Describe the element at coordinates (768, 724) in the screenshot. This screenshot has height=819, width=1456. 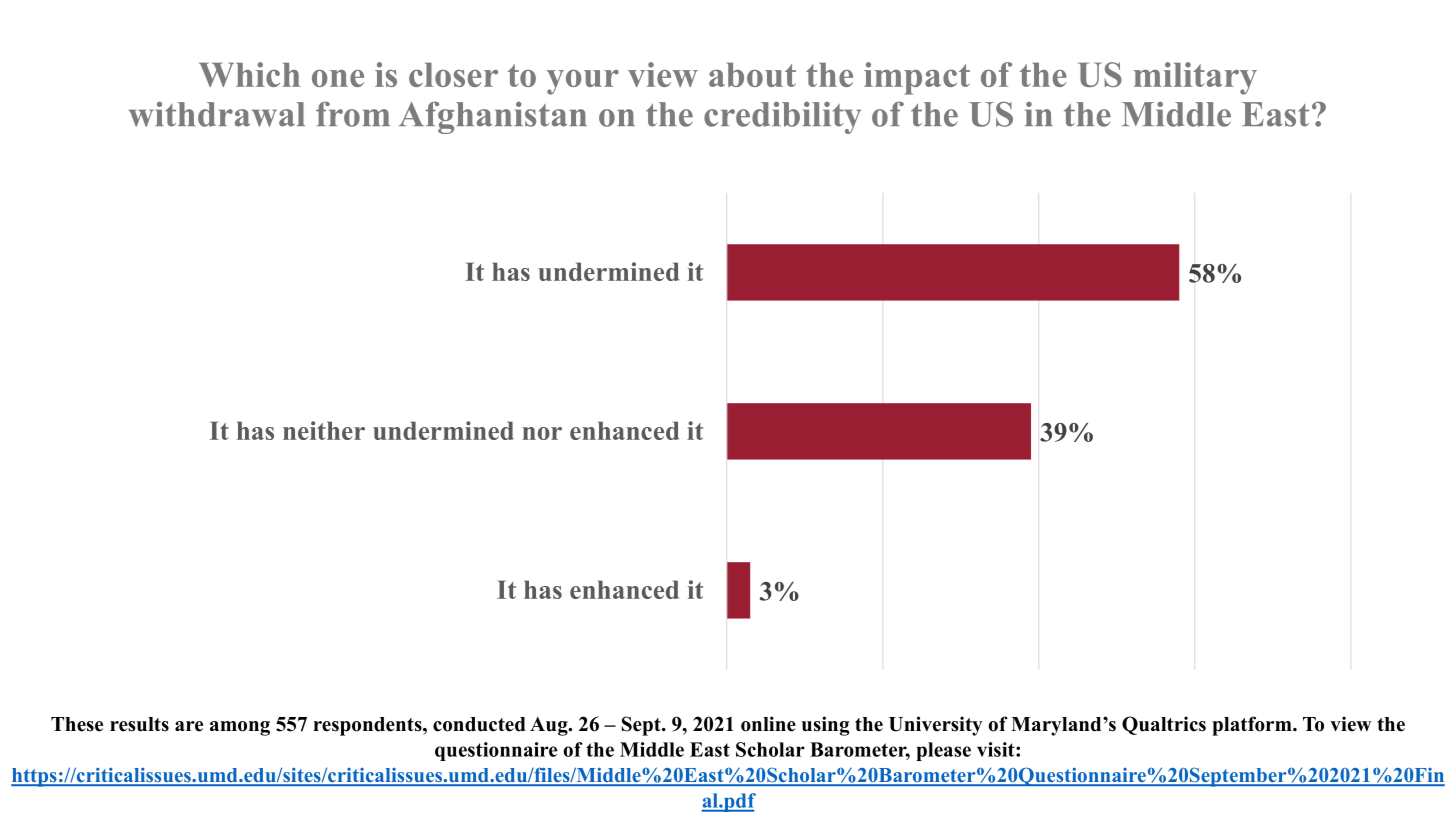
I see `online` at that location.
